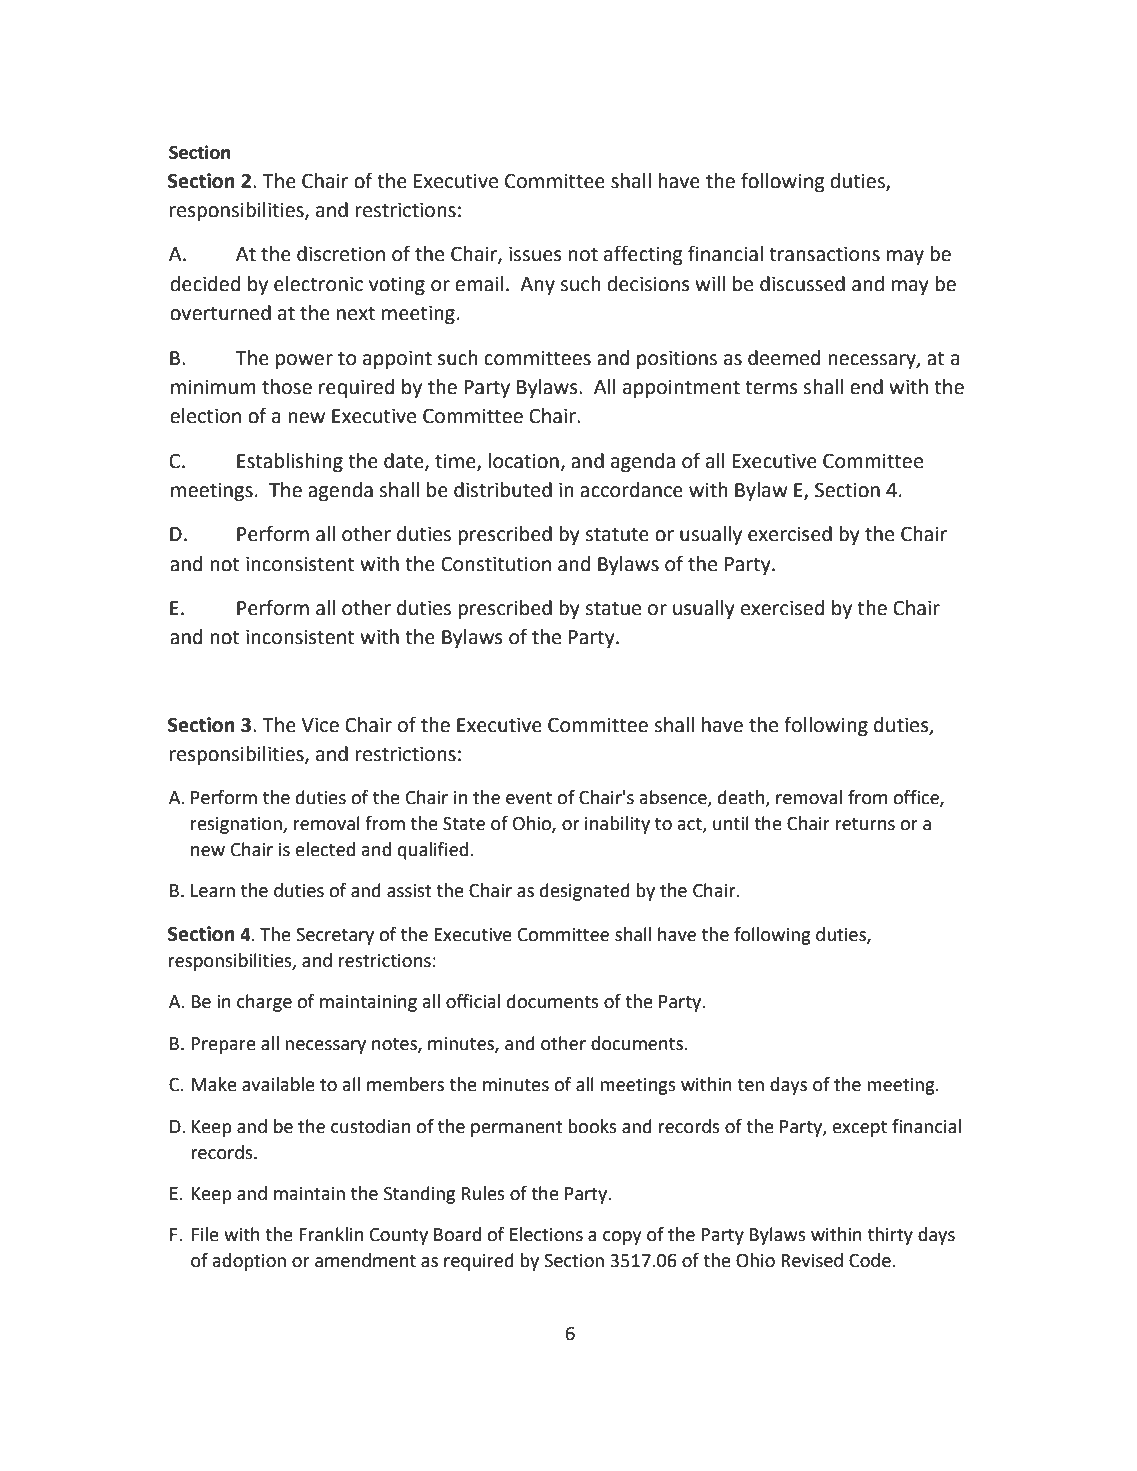 The image size is (1137, 1471). Describe the element at coordinates (529, 798) in the page. I see `event` at that location.
